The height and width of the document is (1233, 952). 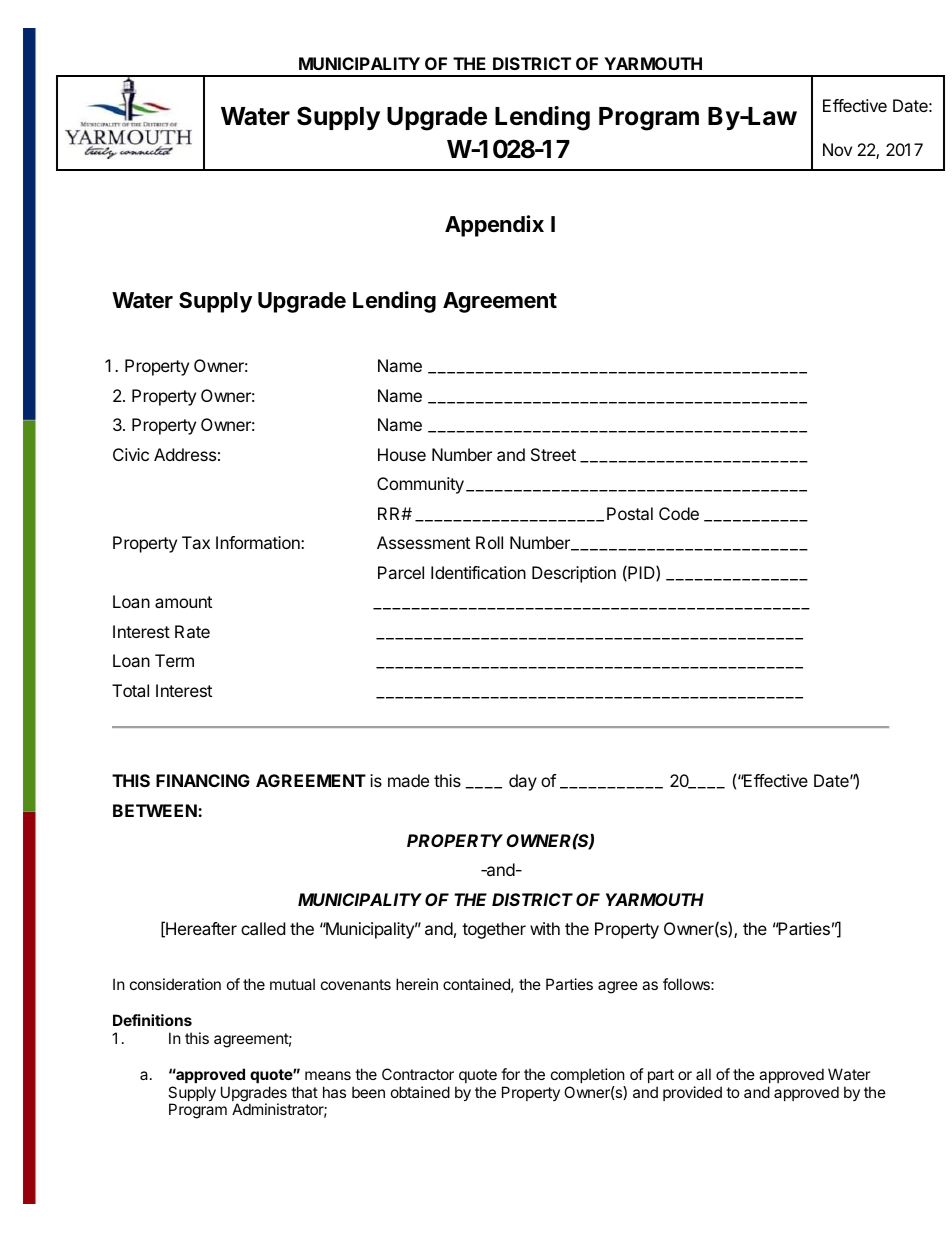 I want to click on Street, so click(x=553, y=454).
